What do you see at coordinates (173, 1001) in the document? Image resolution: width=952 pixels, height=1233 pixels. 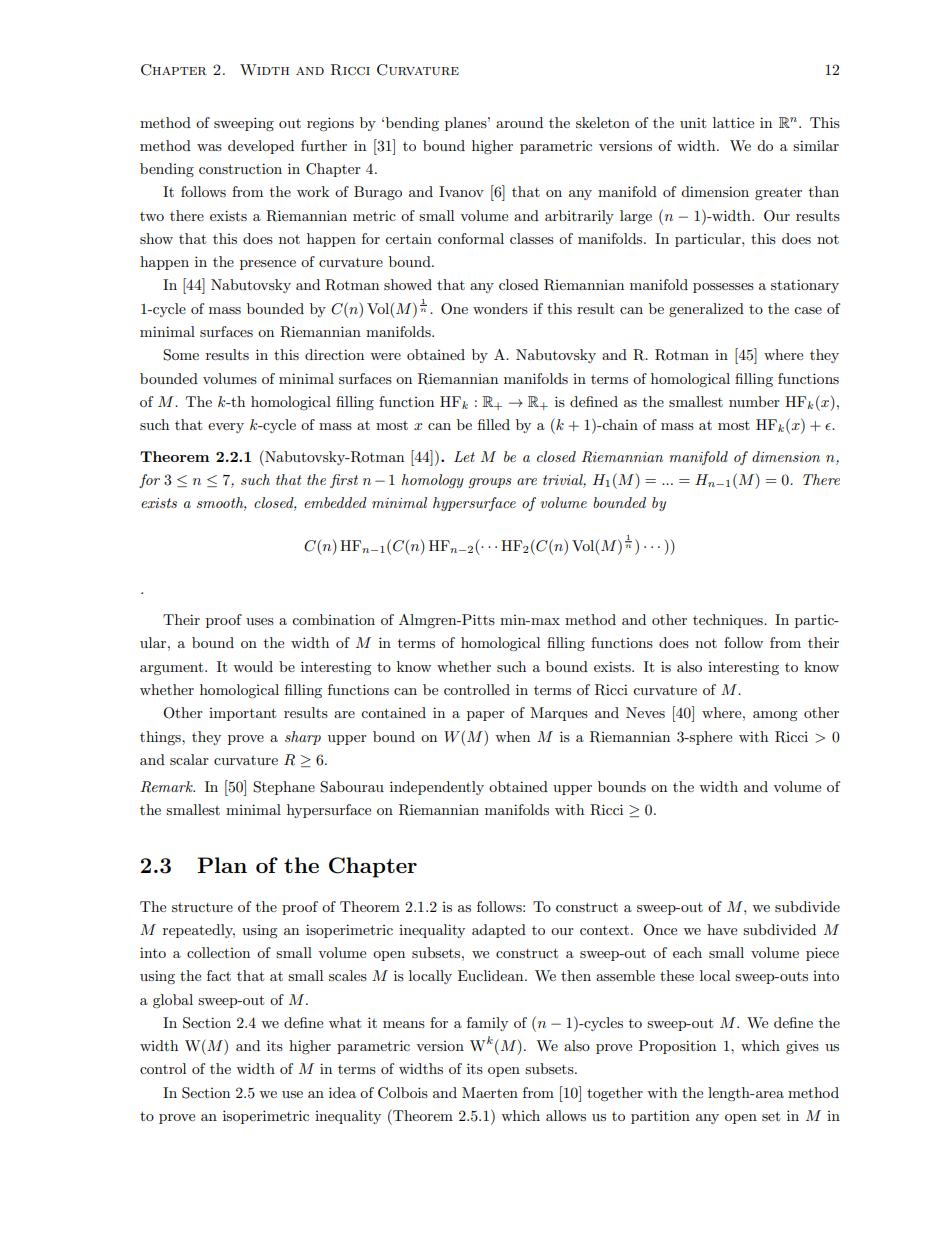 I see `global` at bounding box center [173, 1001].
